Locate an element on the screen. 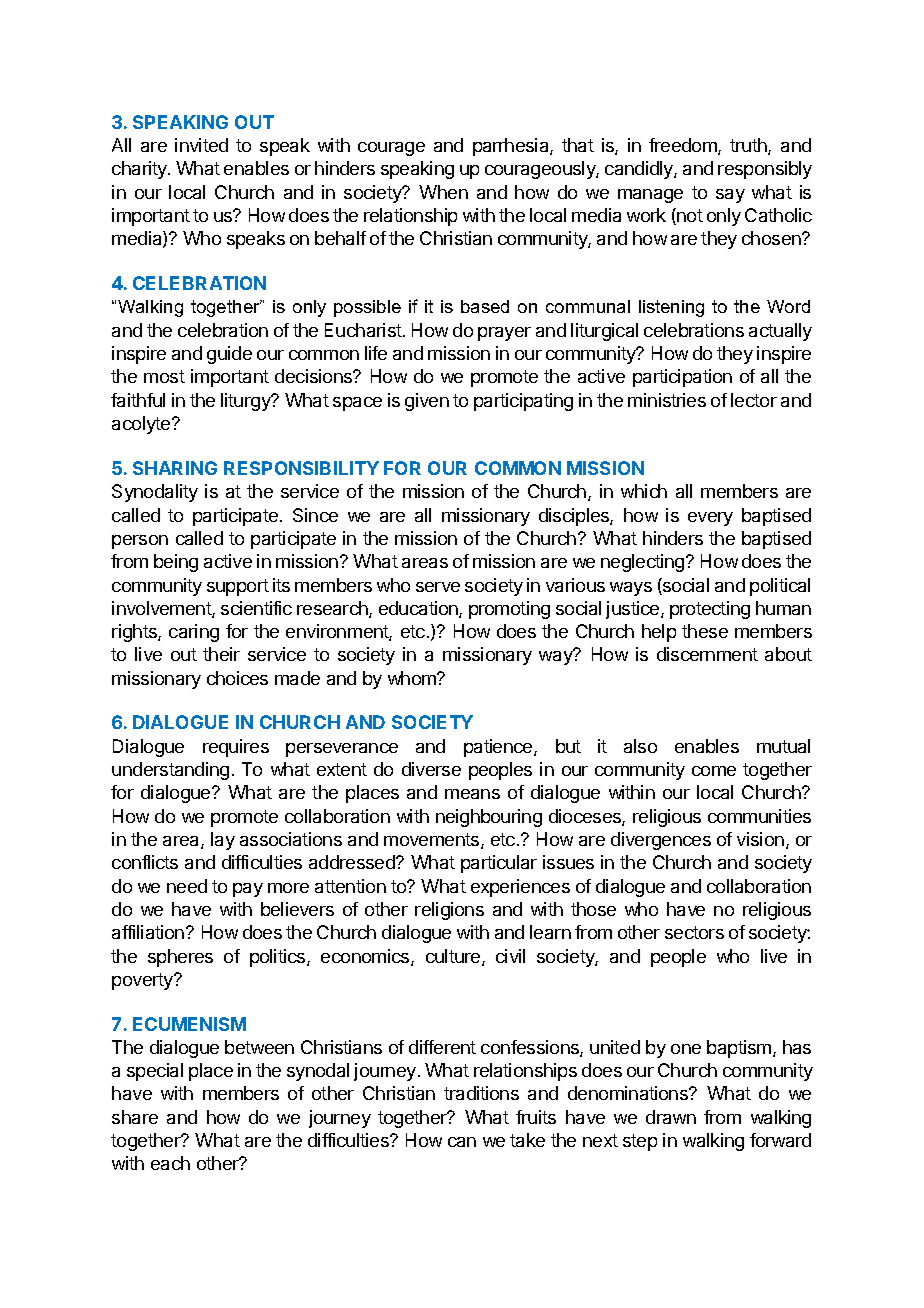 The height and width of the screenshot is (1308, 924). say is located at coordinates (730, 196).
